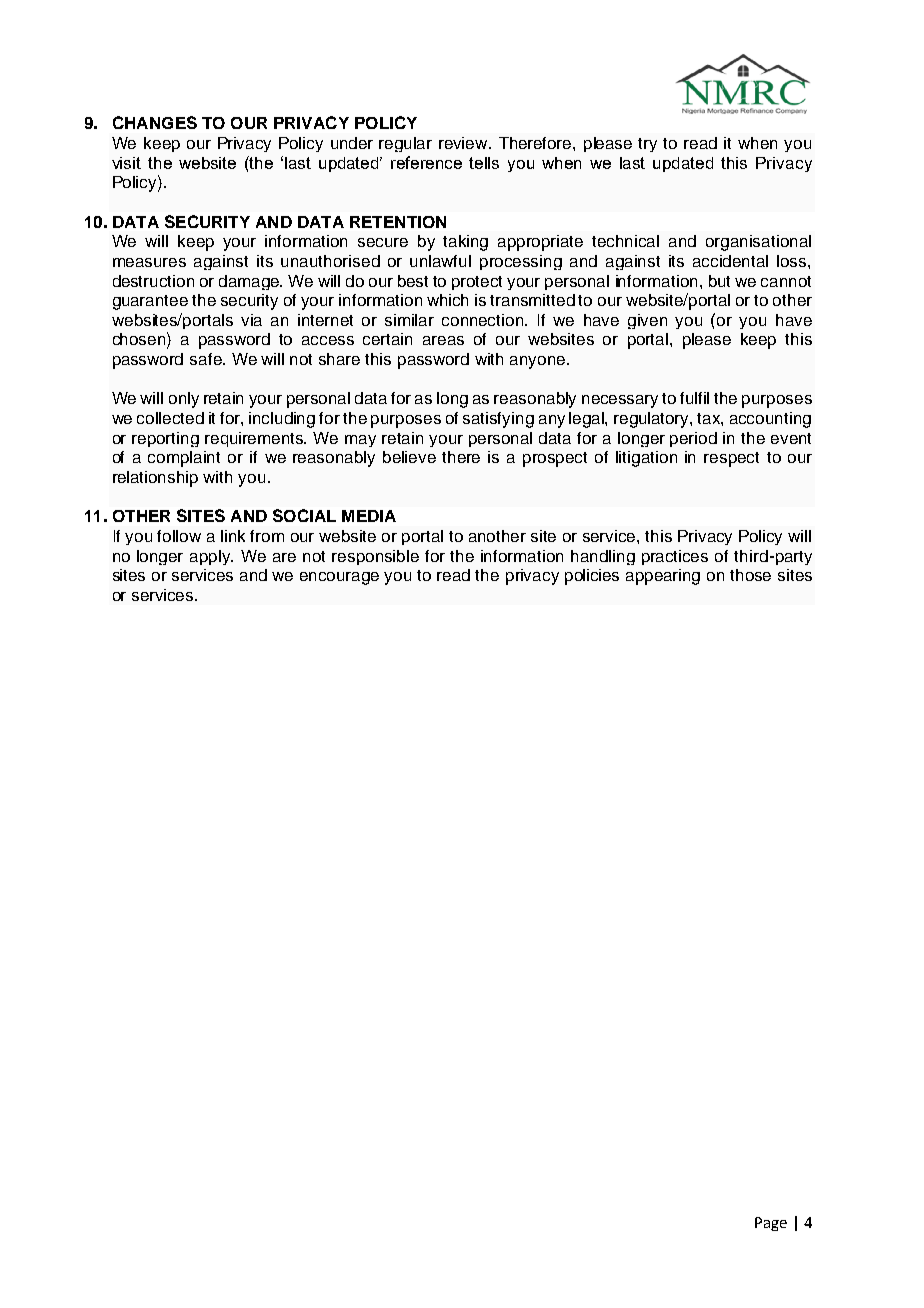 This screenshot has height=1308, width=924. I want to click on CHANGES, so click(155, 122).
